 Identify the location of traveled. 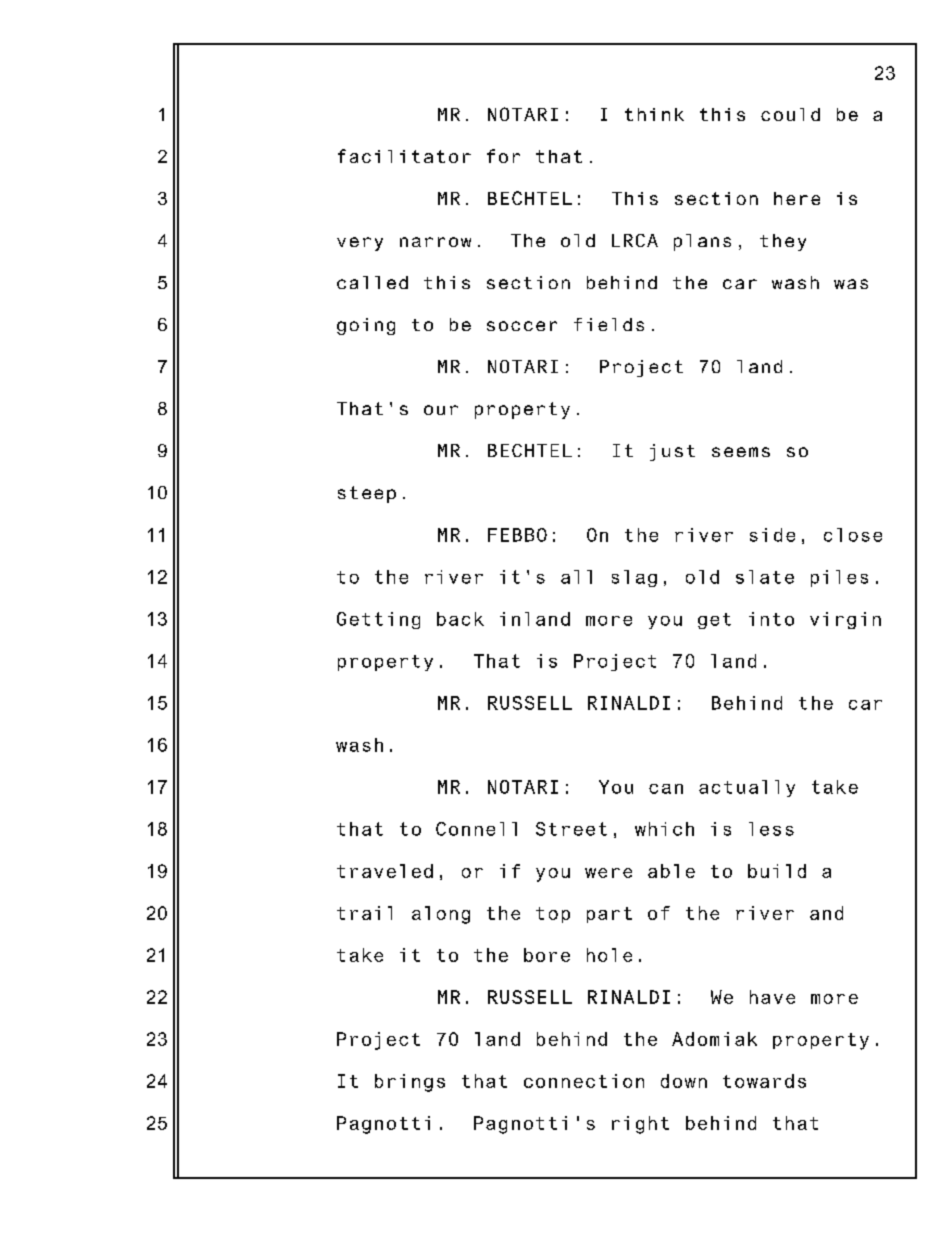
(385, 871).
